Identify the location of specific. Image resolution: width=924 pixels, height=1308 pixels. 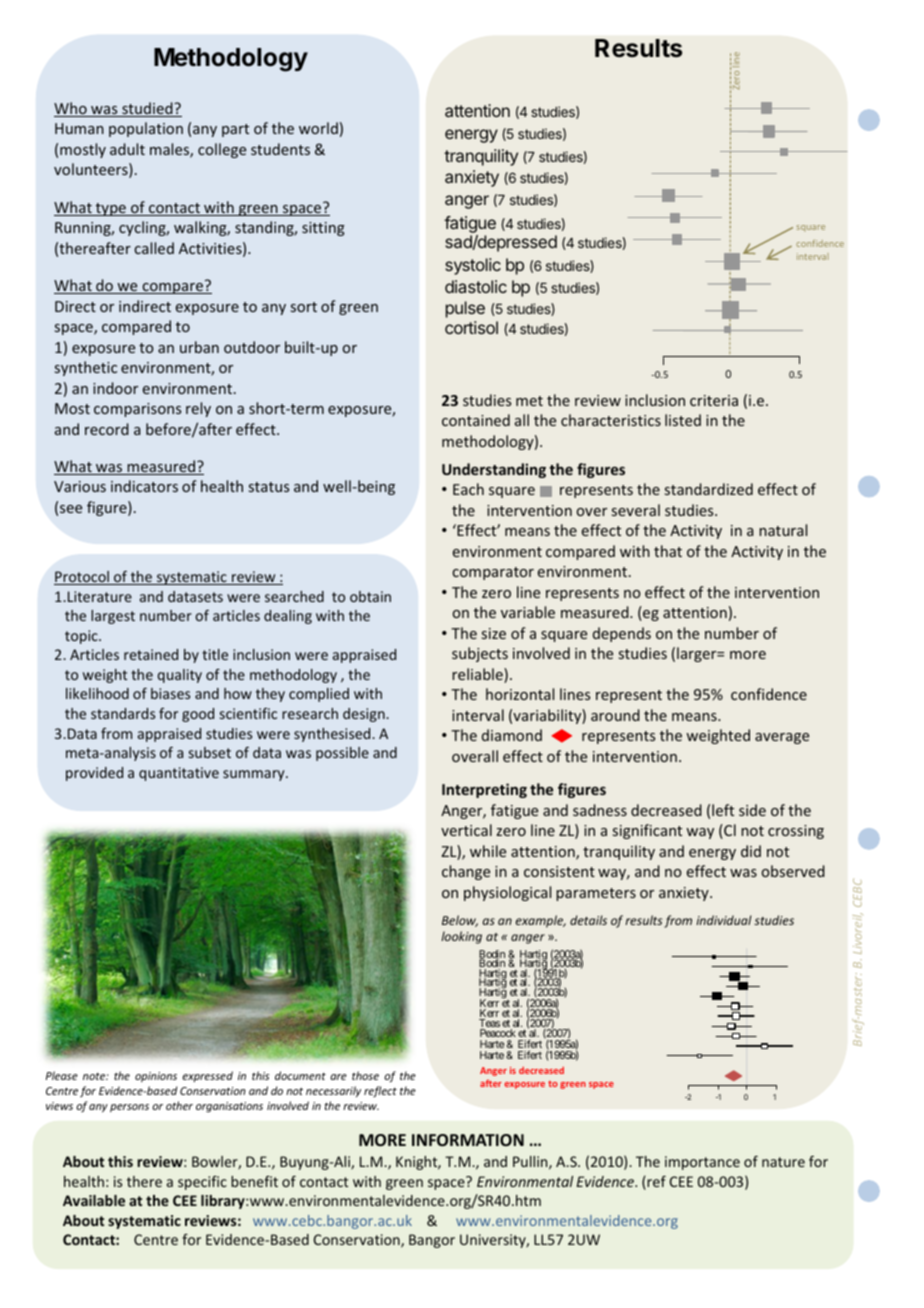
(202, 1183).
